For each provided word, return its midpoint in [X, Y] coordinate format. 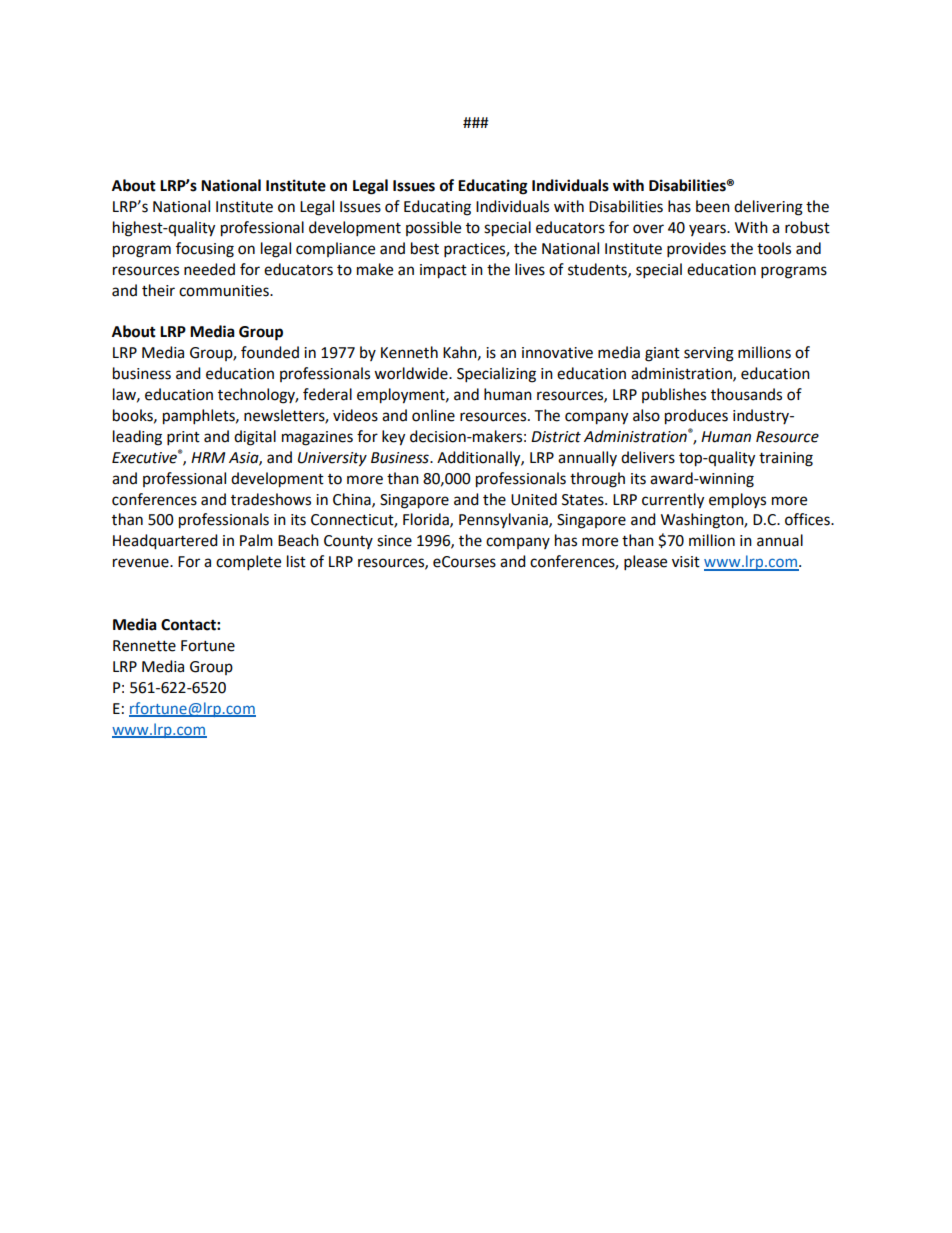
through [597, 480]
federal [327, 394]
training [786, 459]
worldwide [412, 373]
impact [443, 271]
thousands [746, 394]
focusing [205, 250]
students [598, 270]
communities [225, 291]
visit [686, 562]
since [394, 541]
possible [433, 228]
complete [248, 563]
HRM [208, 457]
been [713, 206]
